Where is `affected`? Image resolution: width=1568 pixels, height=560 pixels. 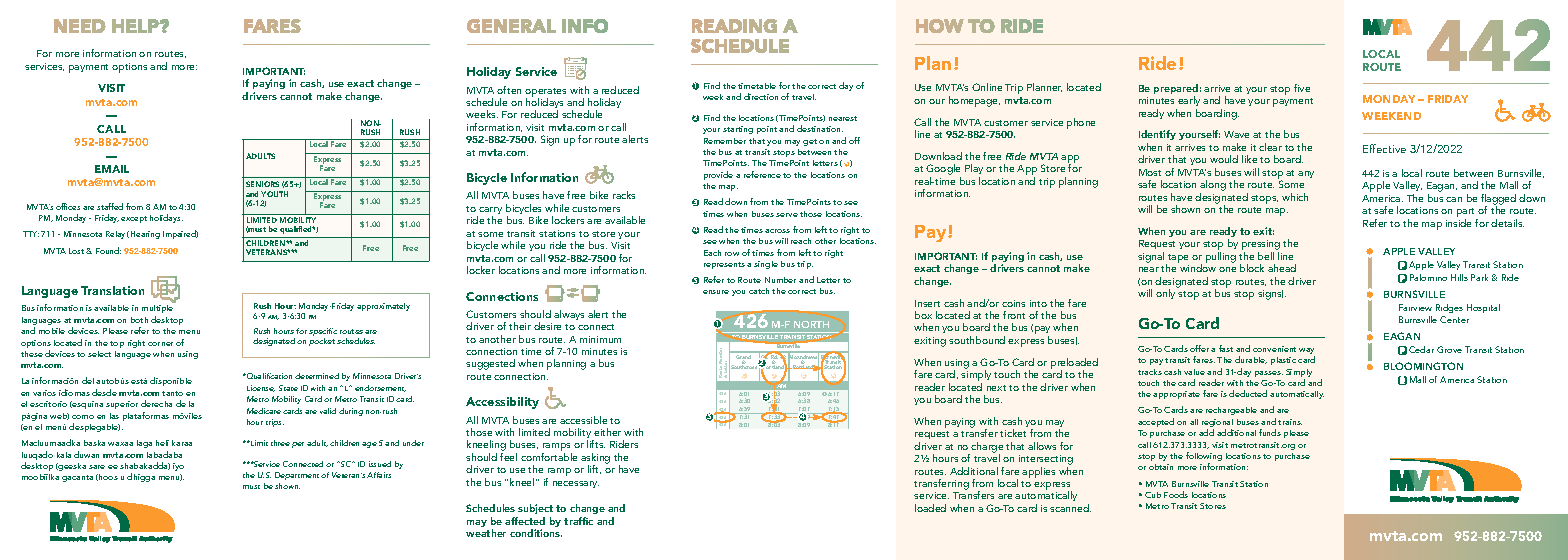 affected is located at coordinates (525, 521).
